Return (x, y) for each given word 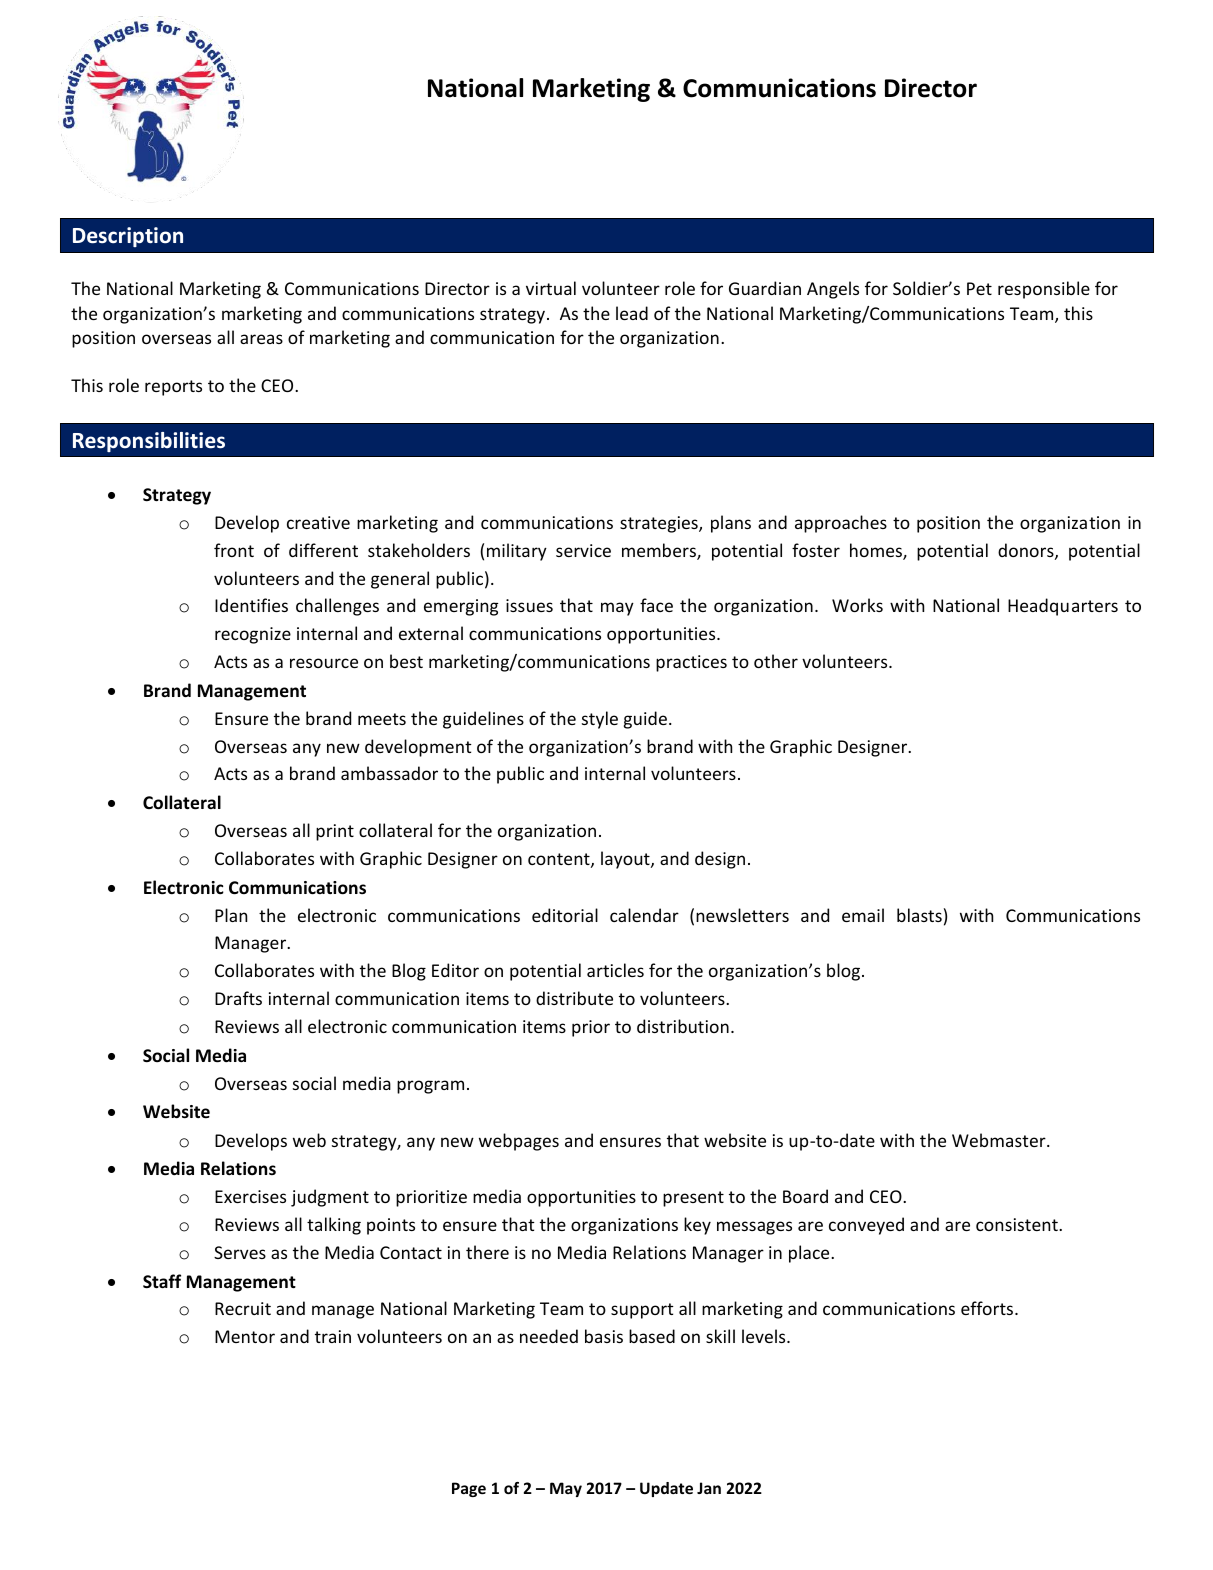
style (600, 720)
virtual (551, 288)
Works (857, 605)
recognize (253, 635)
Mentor (245, 1336)
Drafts (238, 998)
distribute (574, 998)
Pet (979, 288)
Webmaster (1000, 1140)
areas (261, 339)
